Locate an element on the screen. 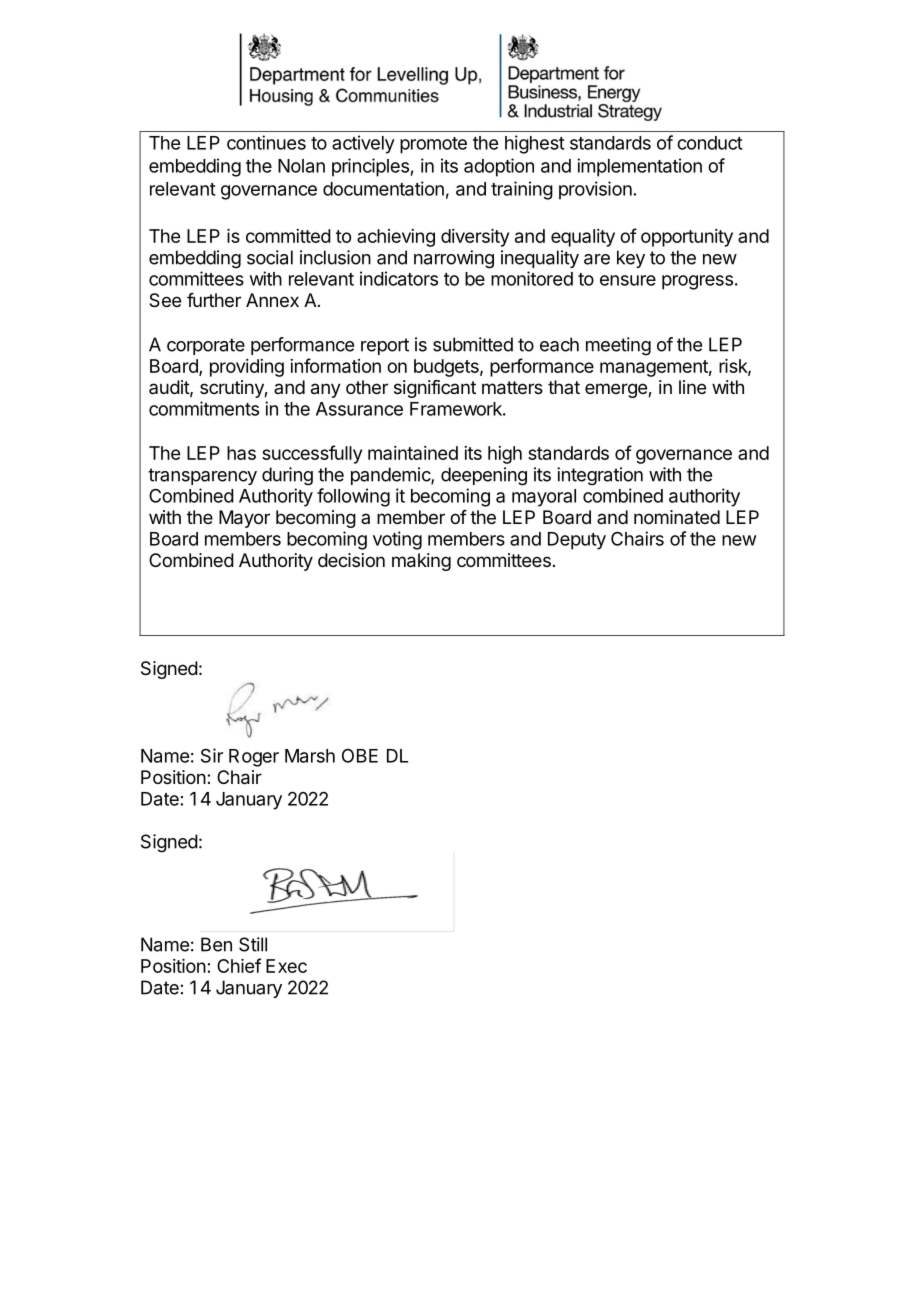 Image resolution: width=924 pixels, height=1308 pixels. commitments is located at coordinates (204, 408).
